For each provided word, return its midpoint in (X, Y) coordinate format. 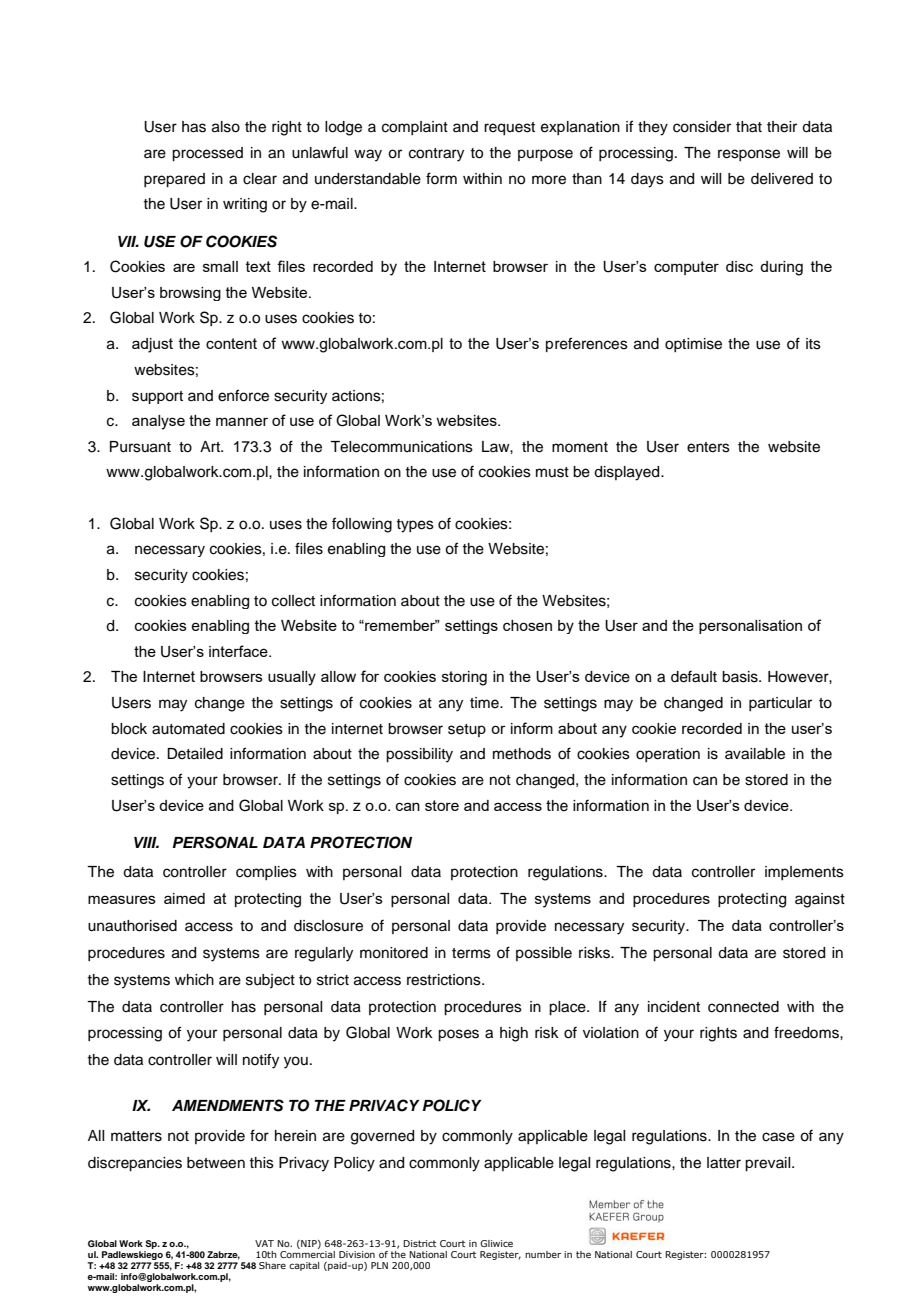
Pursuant (140, 447)
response (749, 155)
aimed (184, 898)
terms (471, 953)
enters (708, 447)
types (415, 526)
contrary (436, 155)
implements (804, 873)
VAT (264, 1243)
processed (207, 154)
